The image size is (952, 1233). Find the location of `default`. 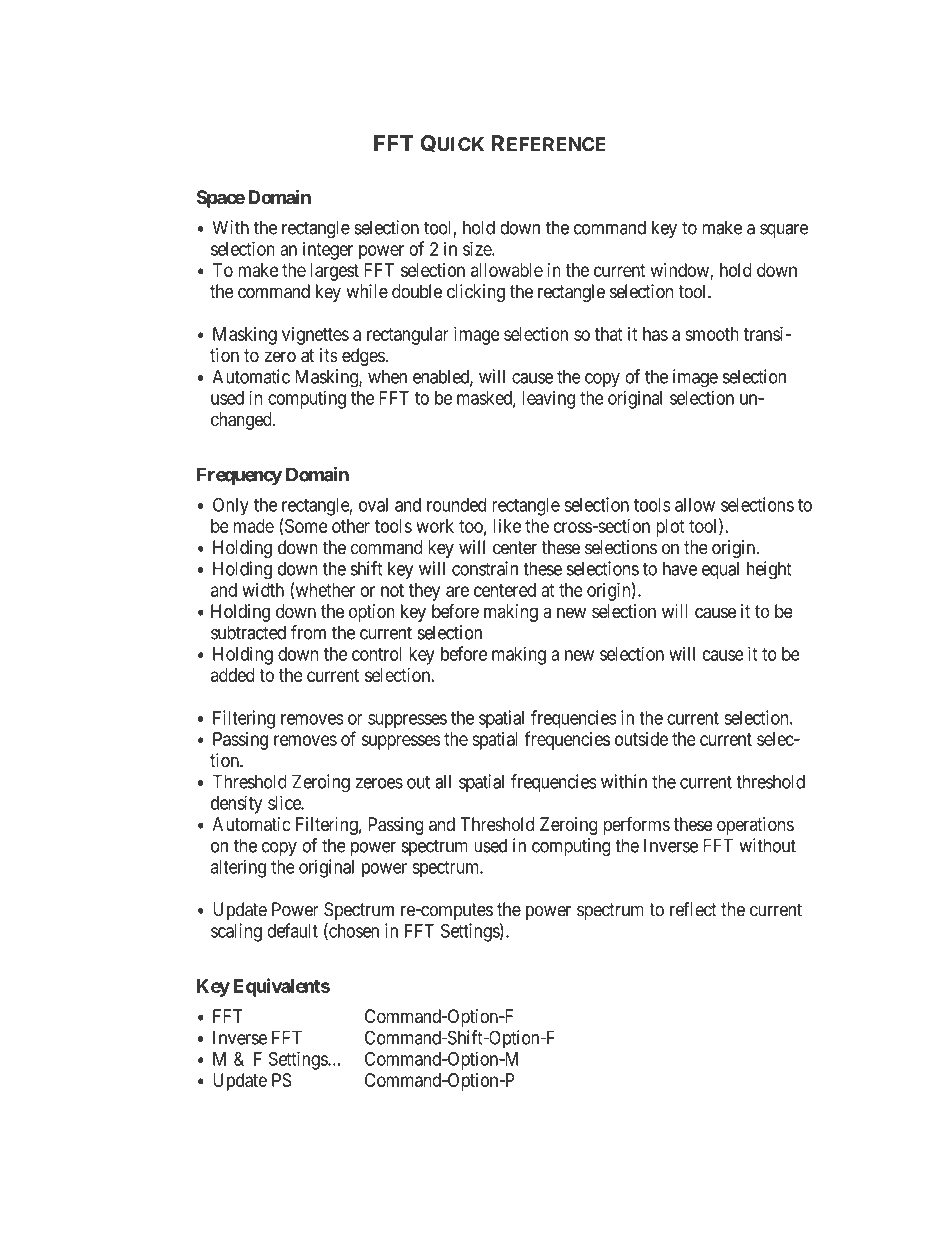

default is located at coordinates (292, 930).
